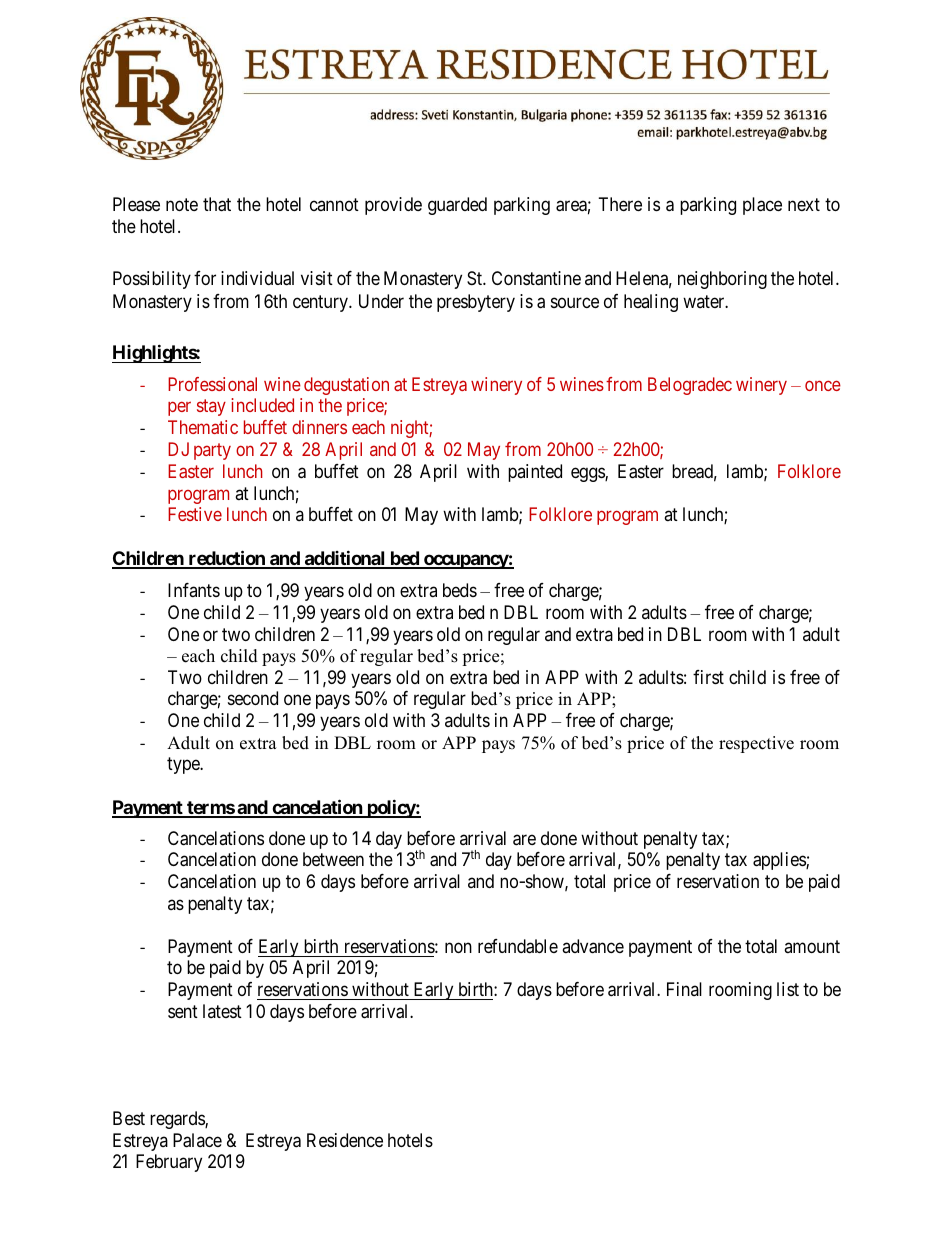  I want to click on applies, so click(780, 861).
